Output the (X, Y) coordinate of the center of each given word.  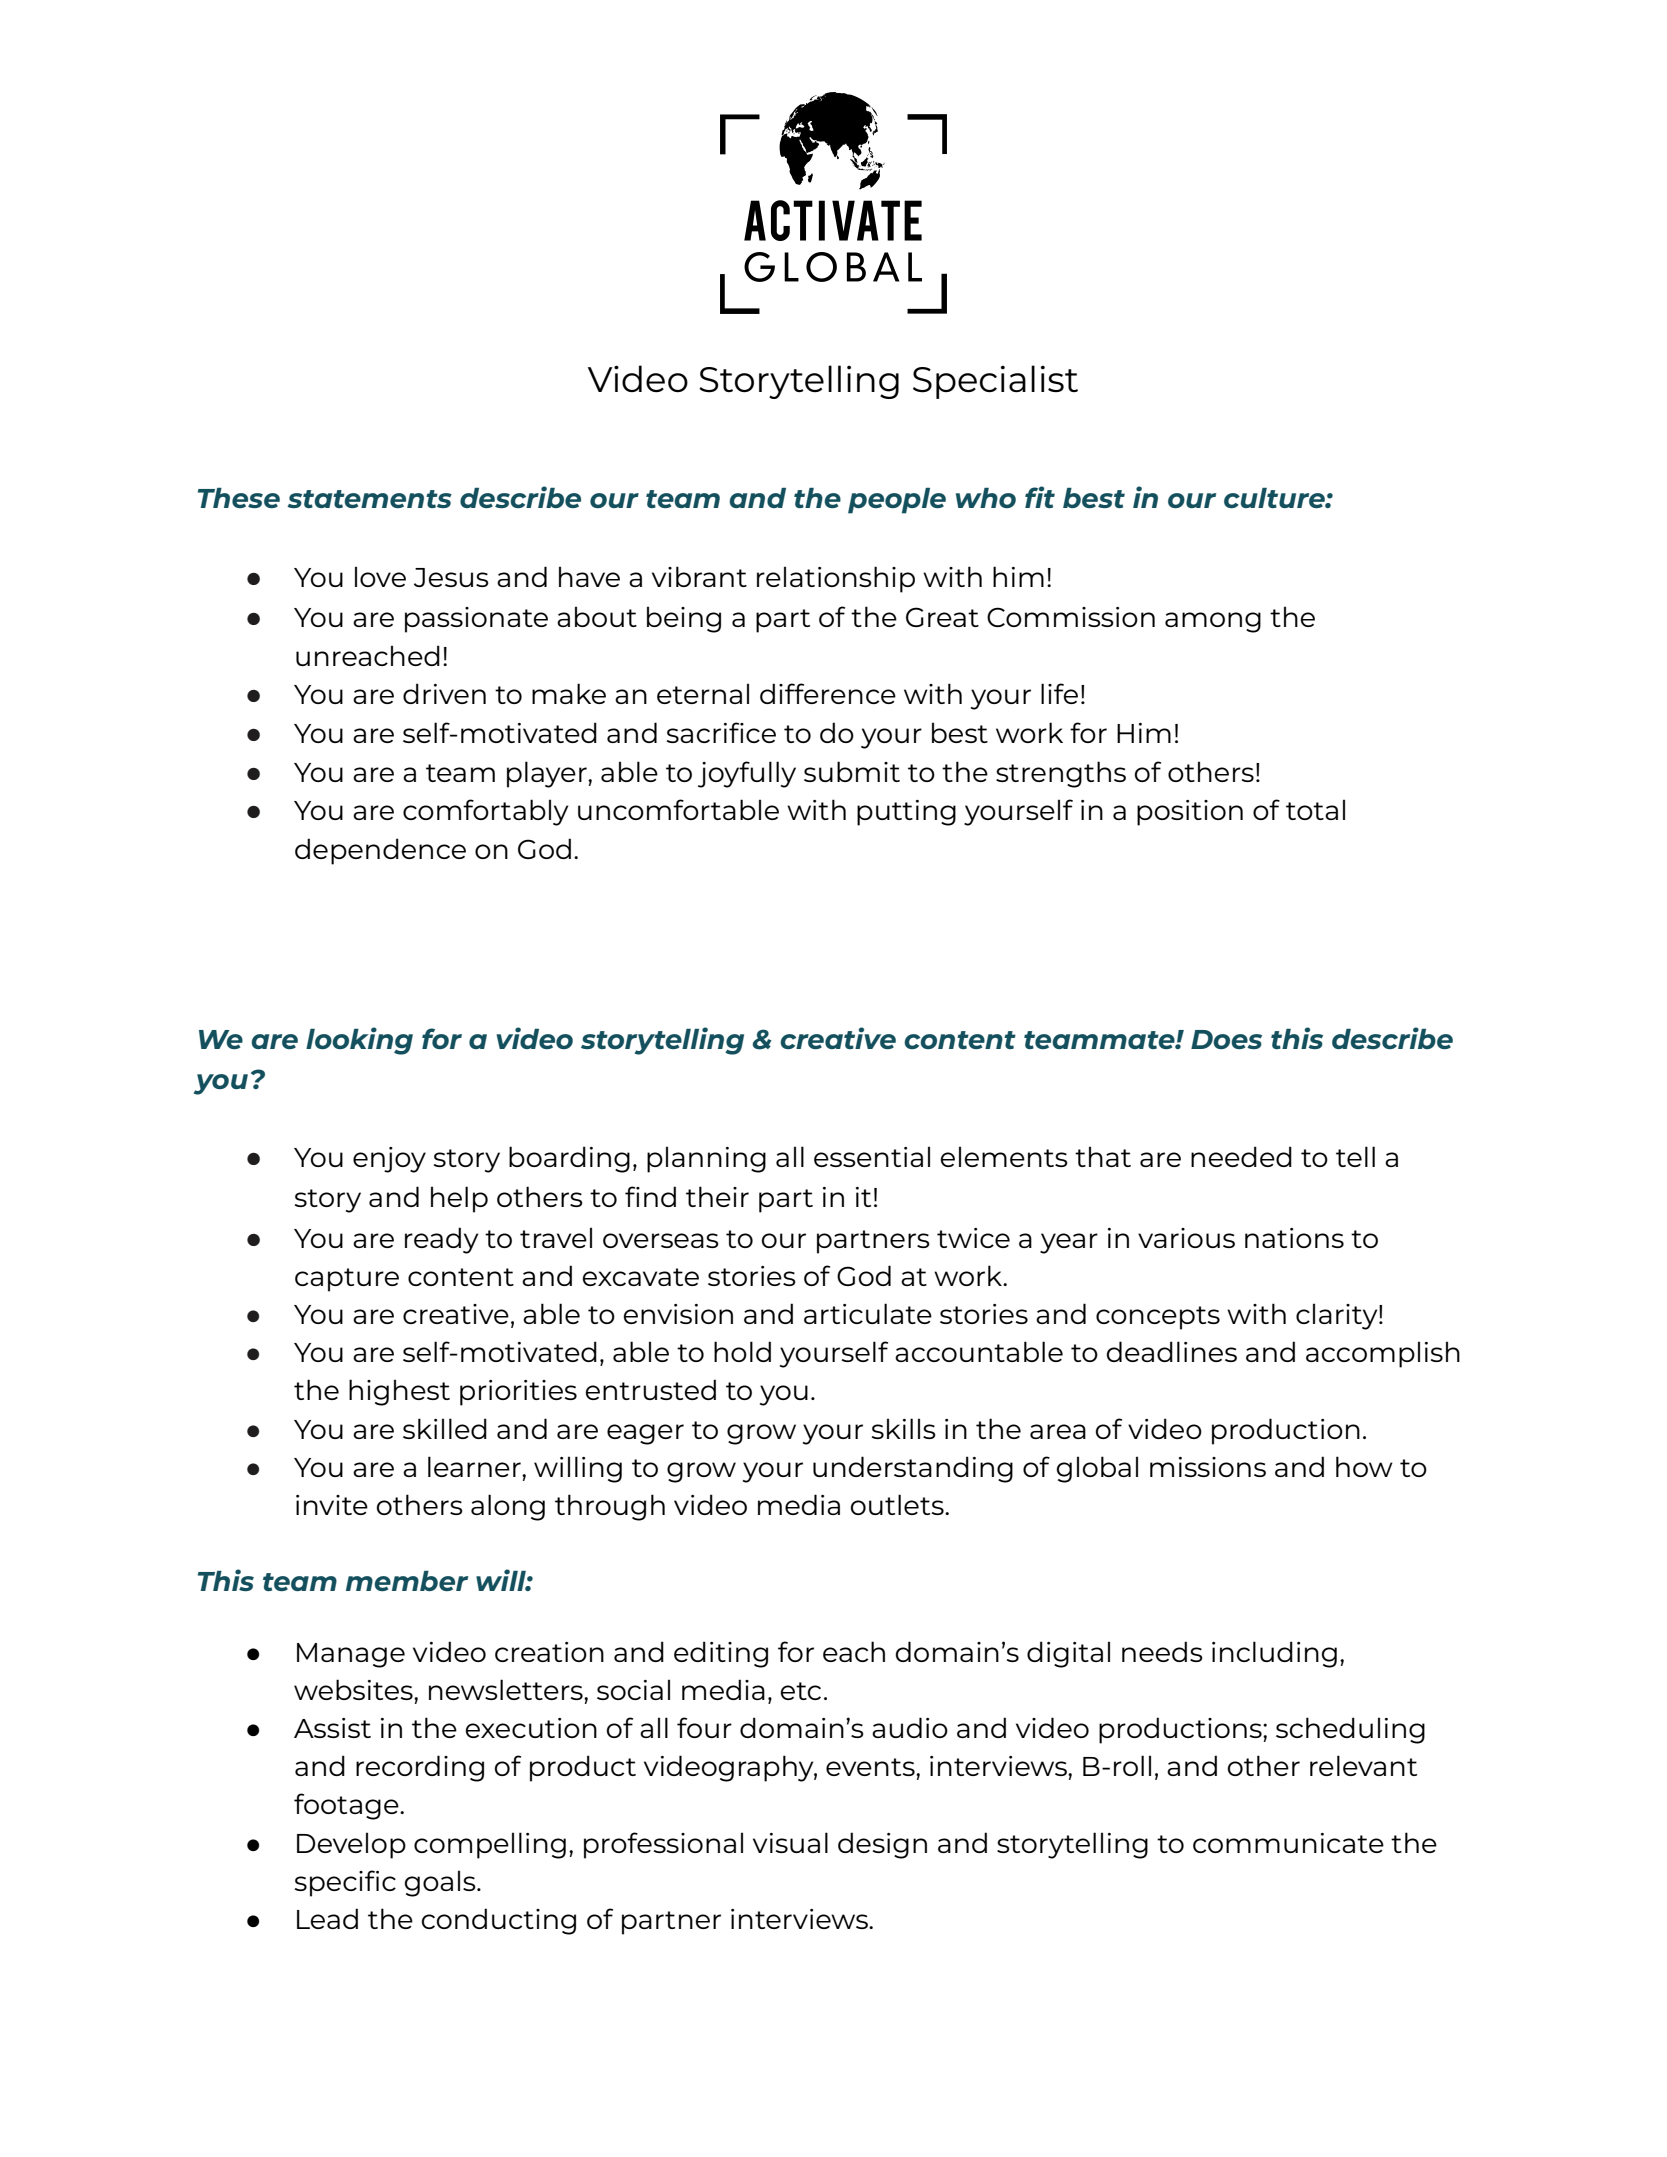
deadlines (1172, 1351)
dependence (380, 851)
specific (345, 1883)
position (1190, 813)
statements (369, 499)
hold (742, 1351)
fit (1040, 497)
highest (399, 1392)
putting (906, 813)
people (897, 501)
